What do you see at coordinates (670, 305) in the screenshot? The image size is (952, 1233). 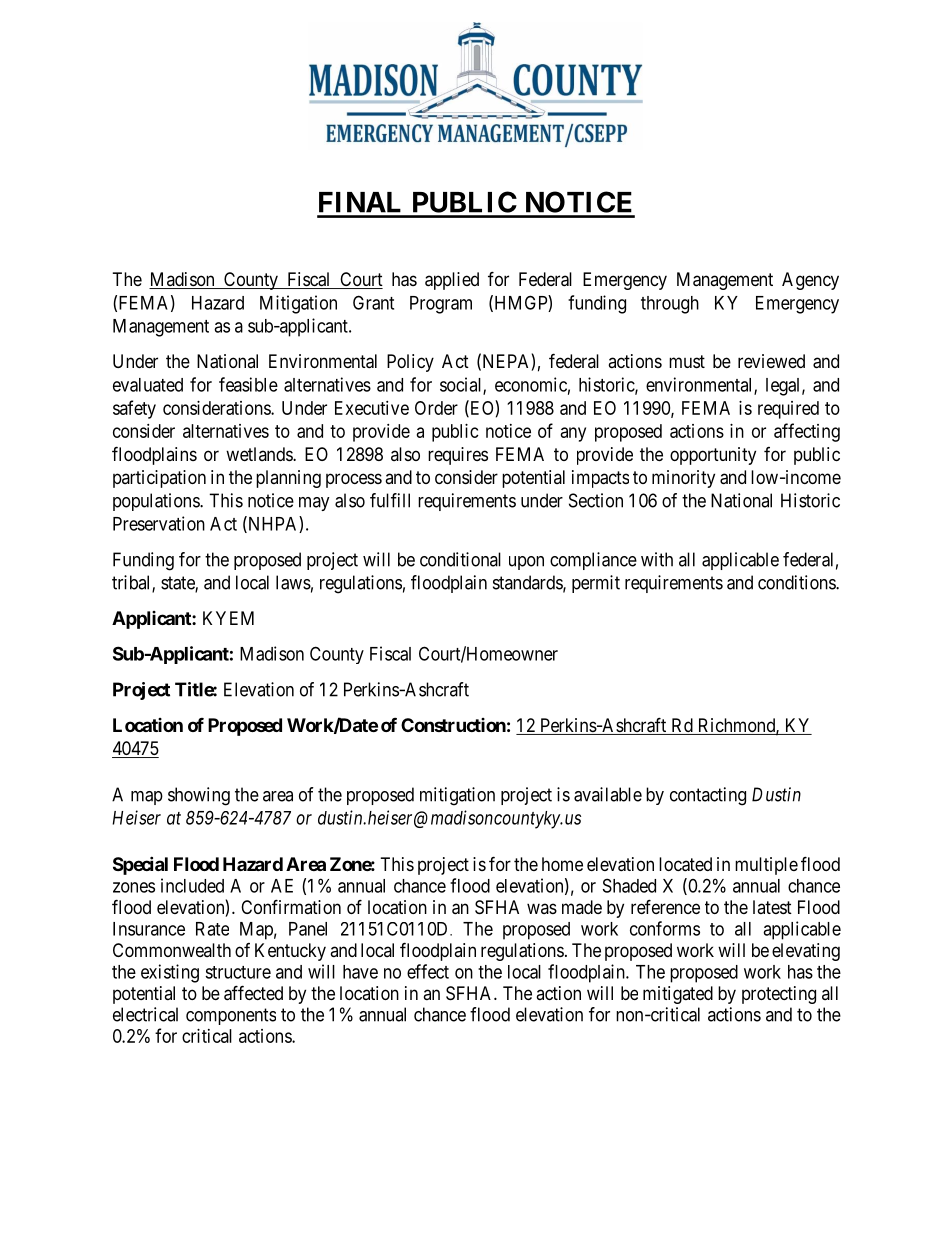 I see `through` at bounding box center [670, 305].
